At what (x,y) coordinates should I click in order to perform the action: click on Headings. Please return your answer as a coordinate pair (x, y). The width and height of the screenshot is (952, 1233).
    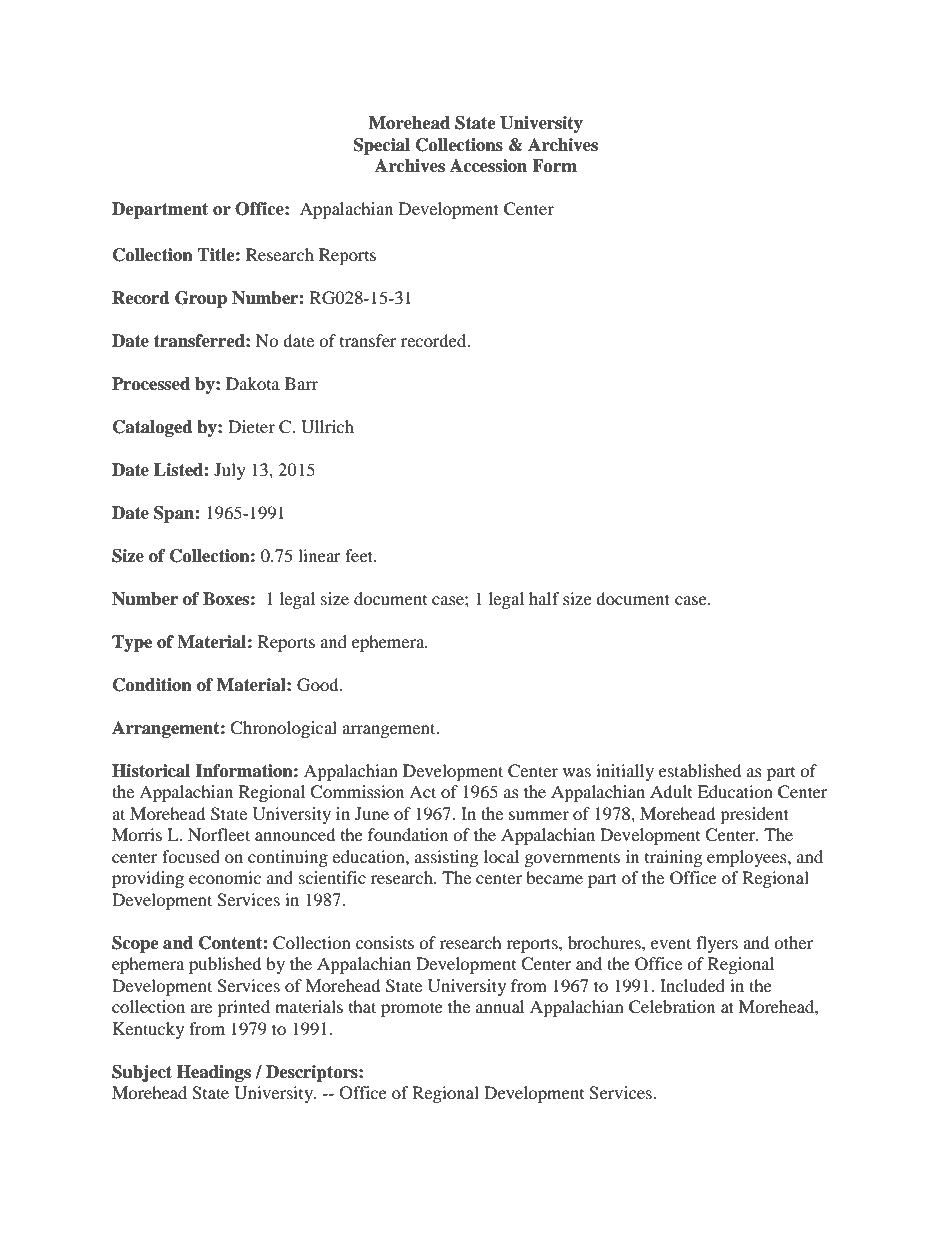
    Looking at the image, I should click on (214, 1073).
